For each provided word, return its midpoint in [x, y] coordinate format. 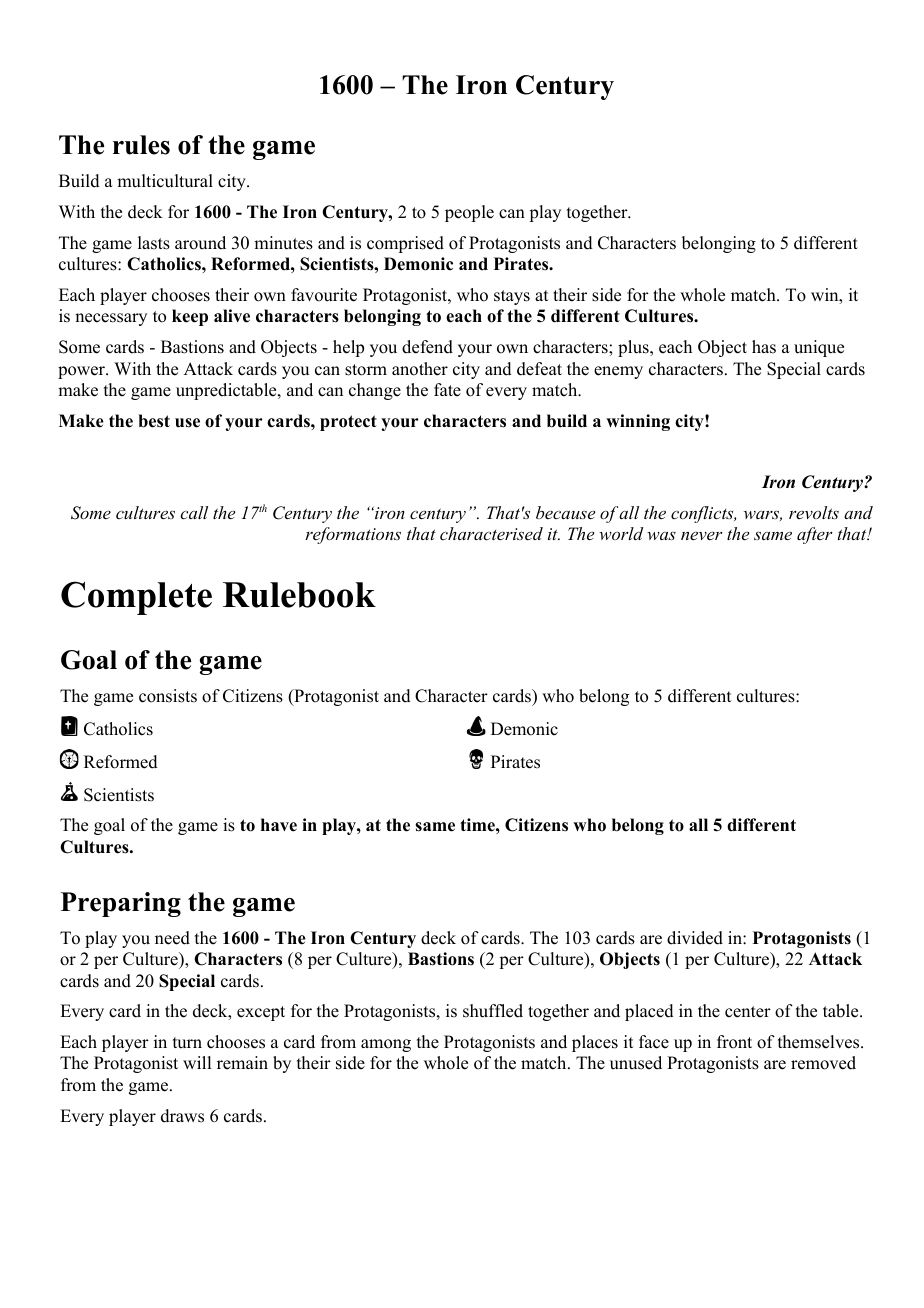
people [469, 213]
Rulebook [299, 595]
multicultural [165, 181]
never [702, 535]
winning [638, 422]
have [279, 825]
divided [695, 938]
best [154, 421]
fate [447, 390]
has [764, 347]
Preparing [121, 904]
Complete [136, 598]
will [197, 1062]
